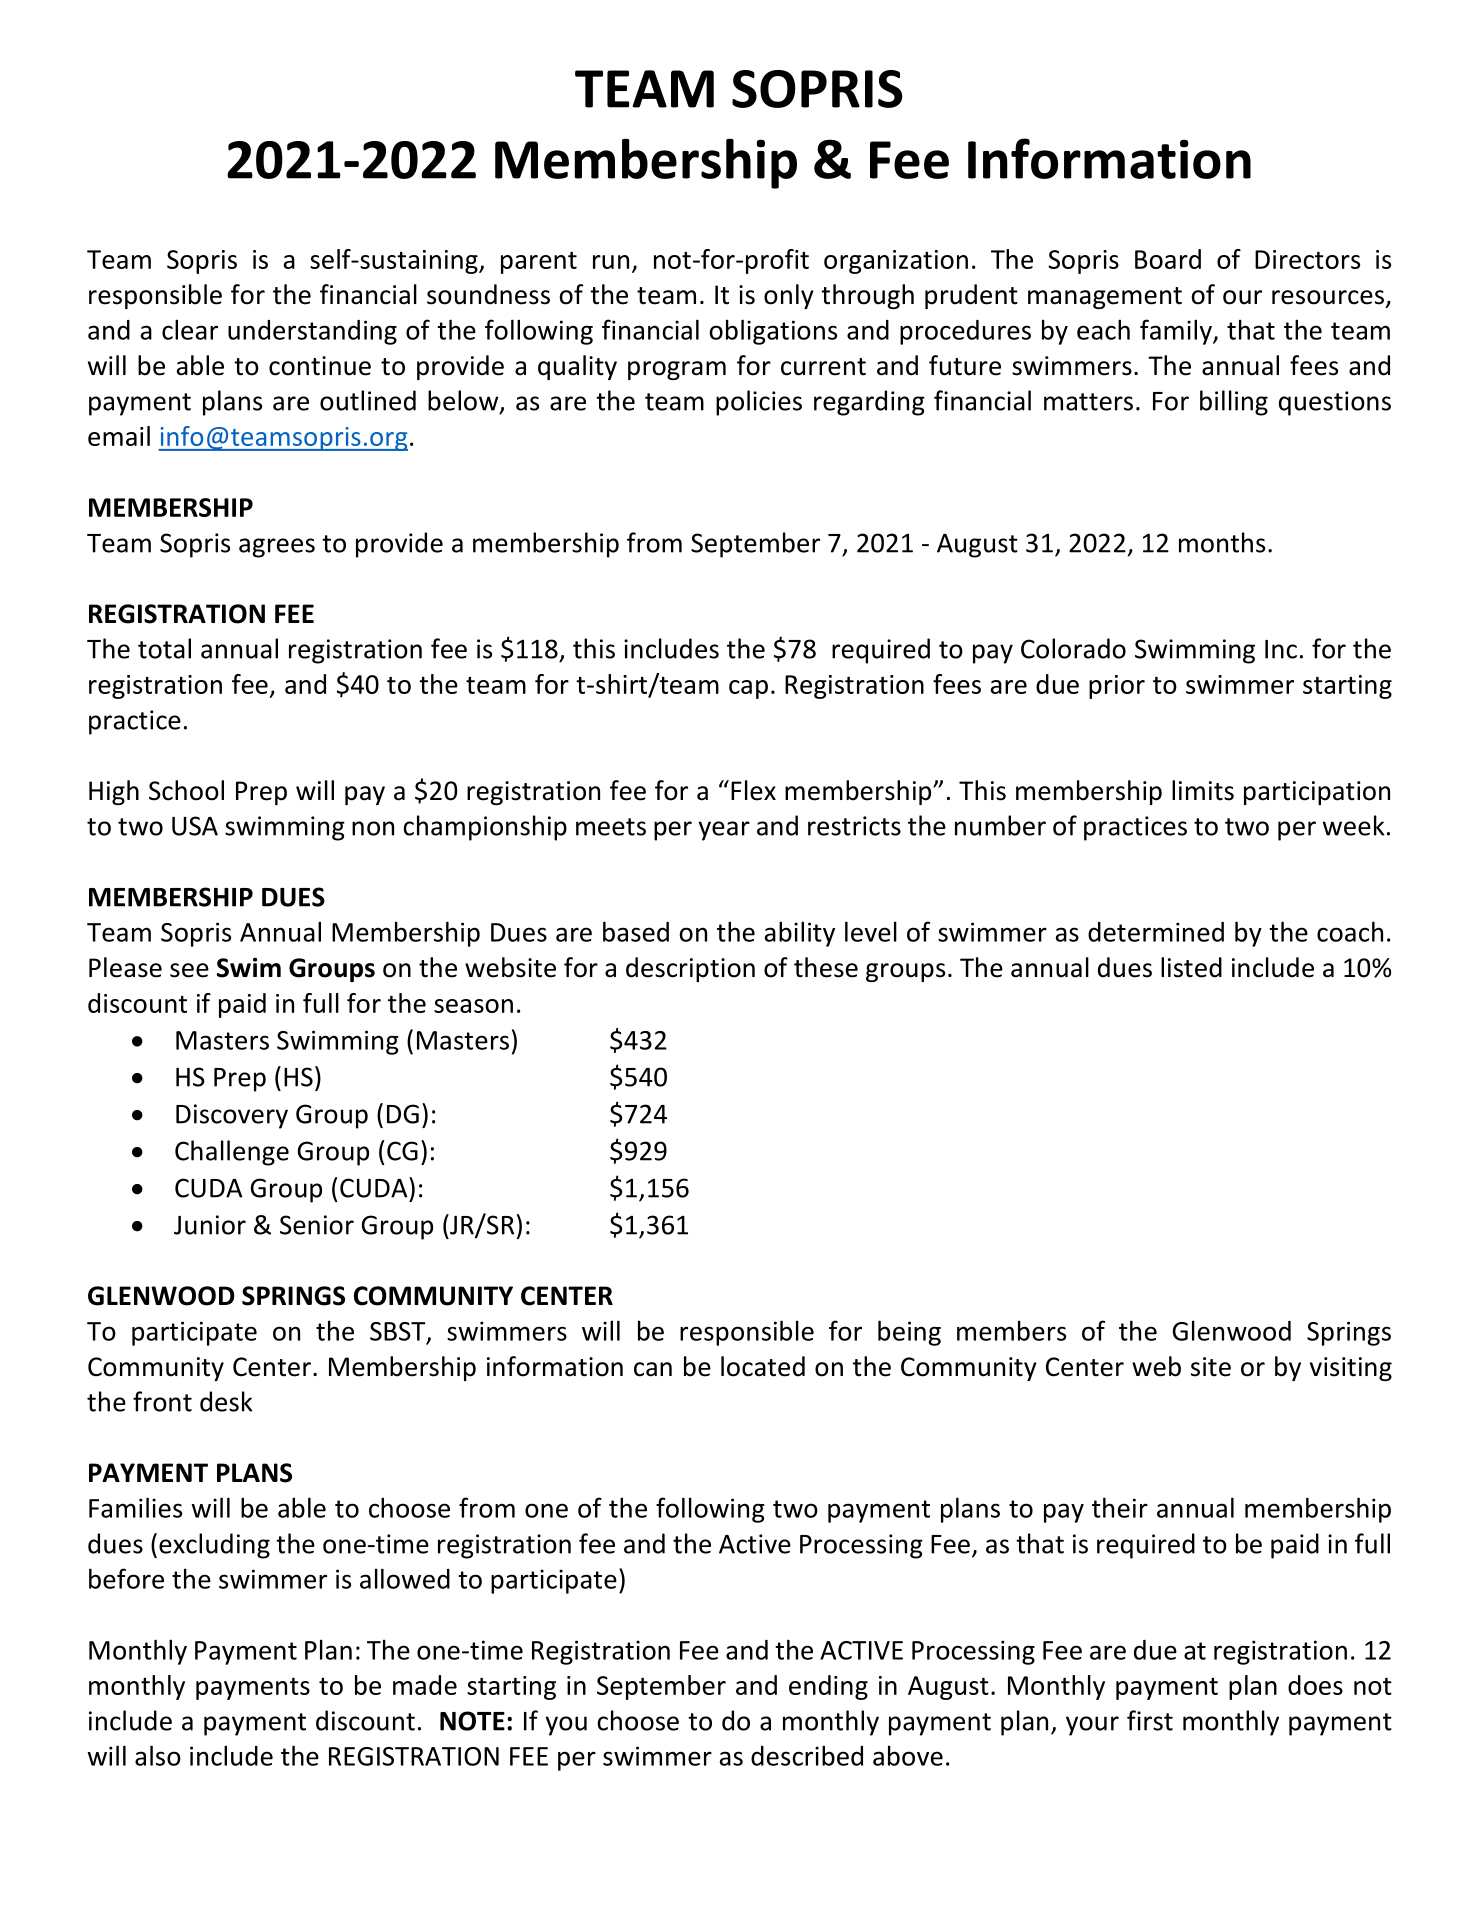  I want to click on ending, so click(828, 1687).
